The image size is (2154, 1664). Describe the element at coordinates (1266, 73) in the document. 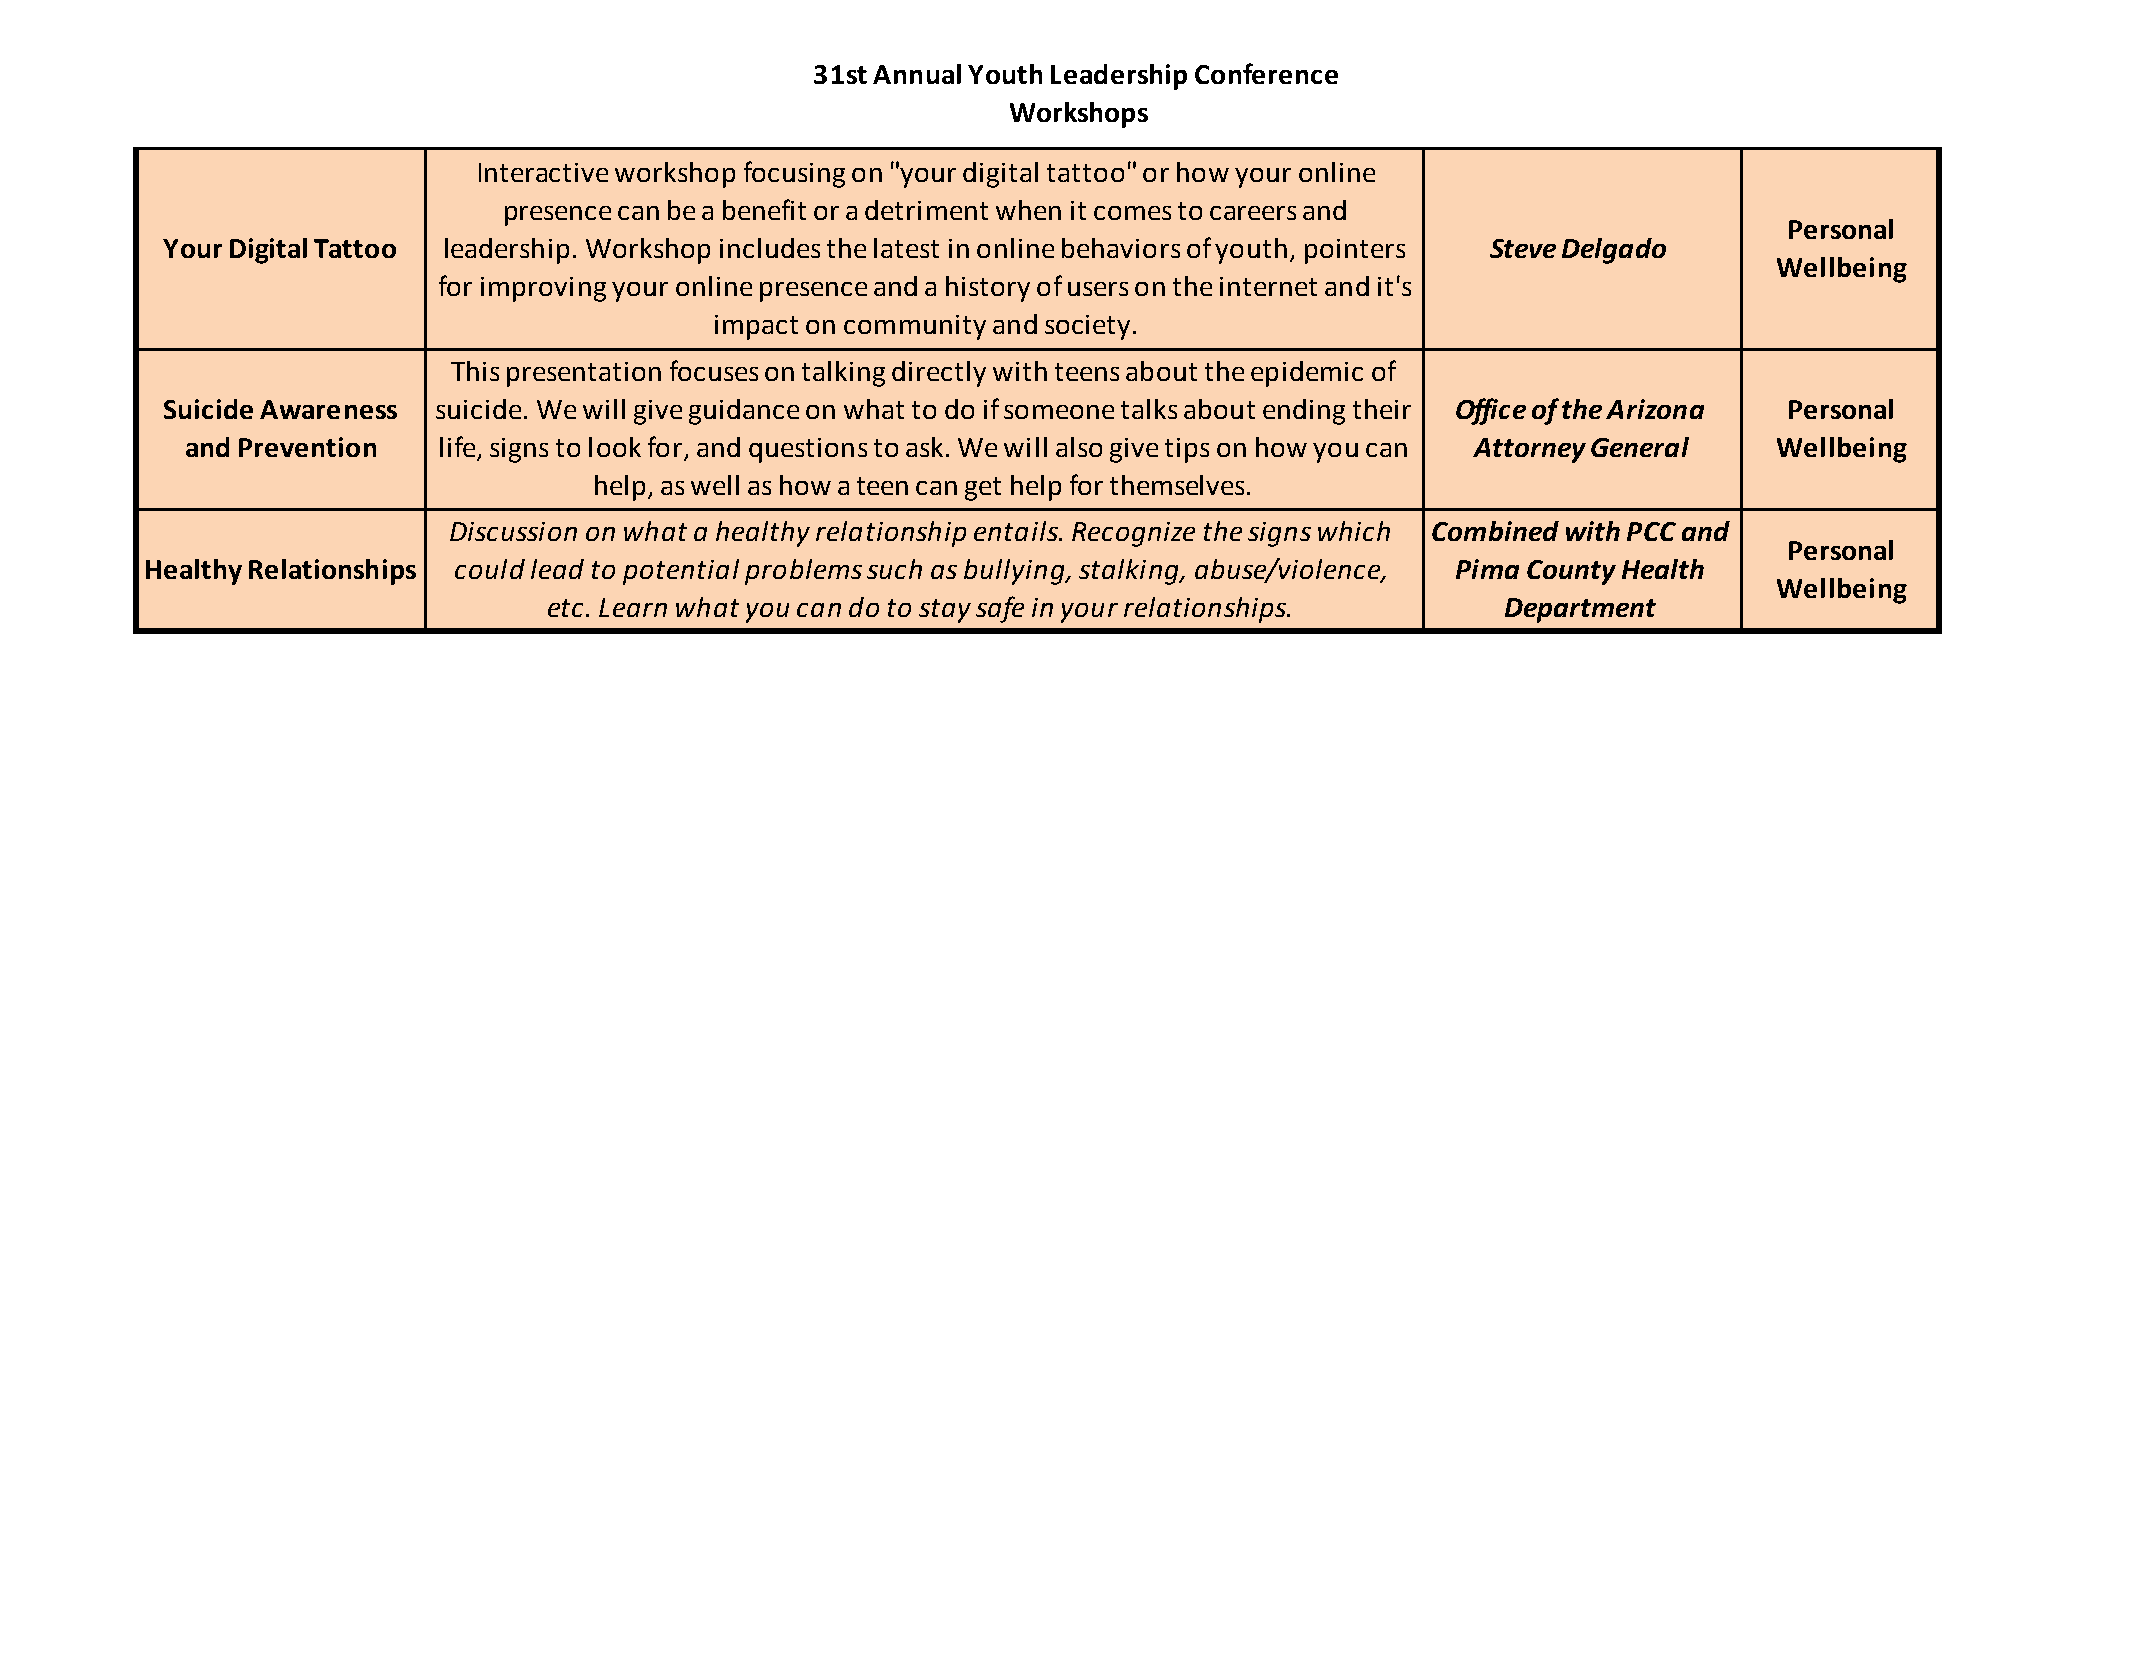

I see `Conference` at that location.
